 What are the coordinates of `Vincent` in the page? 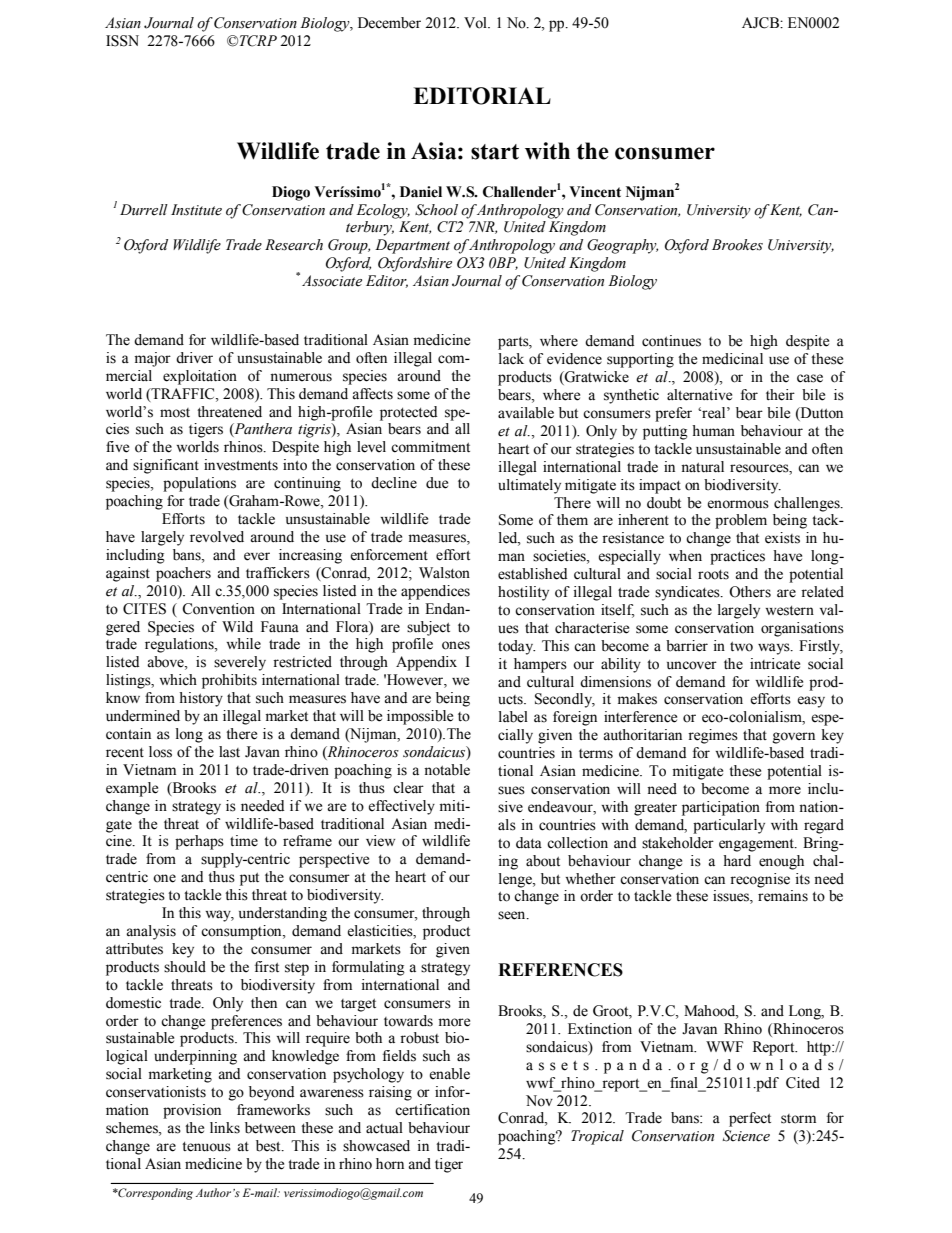 It's located at (595, 192).
